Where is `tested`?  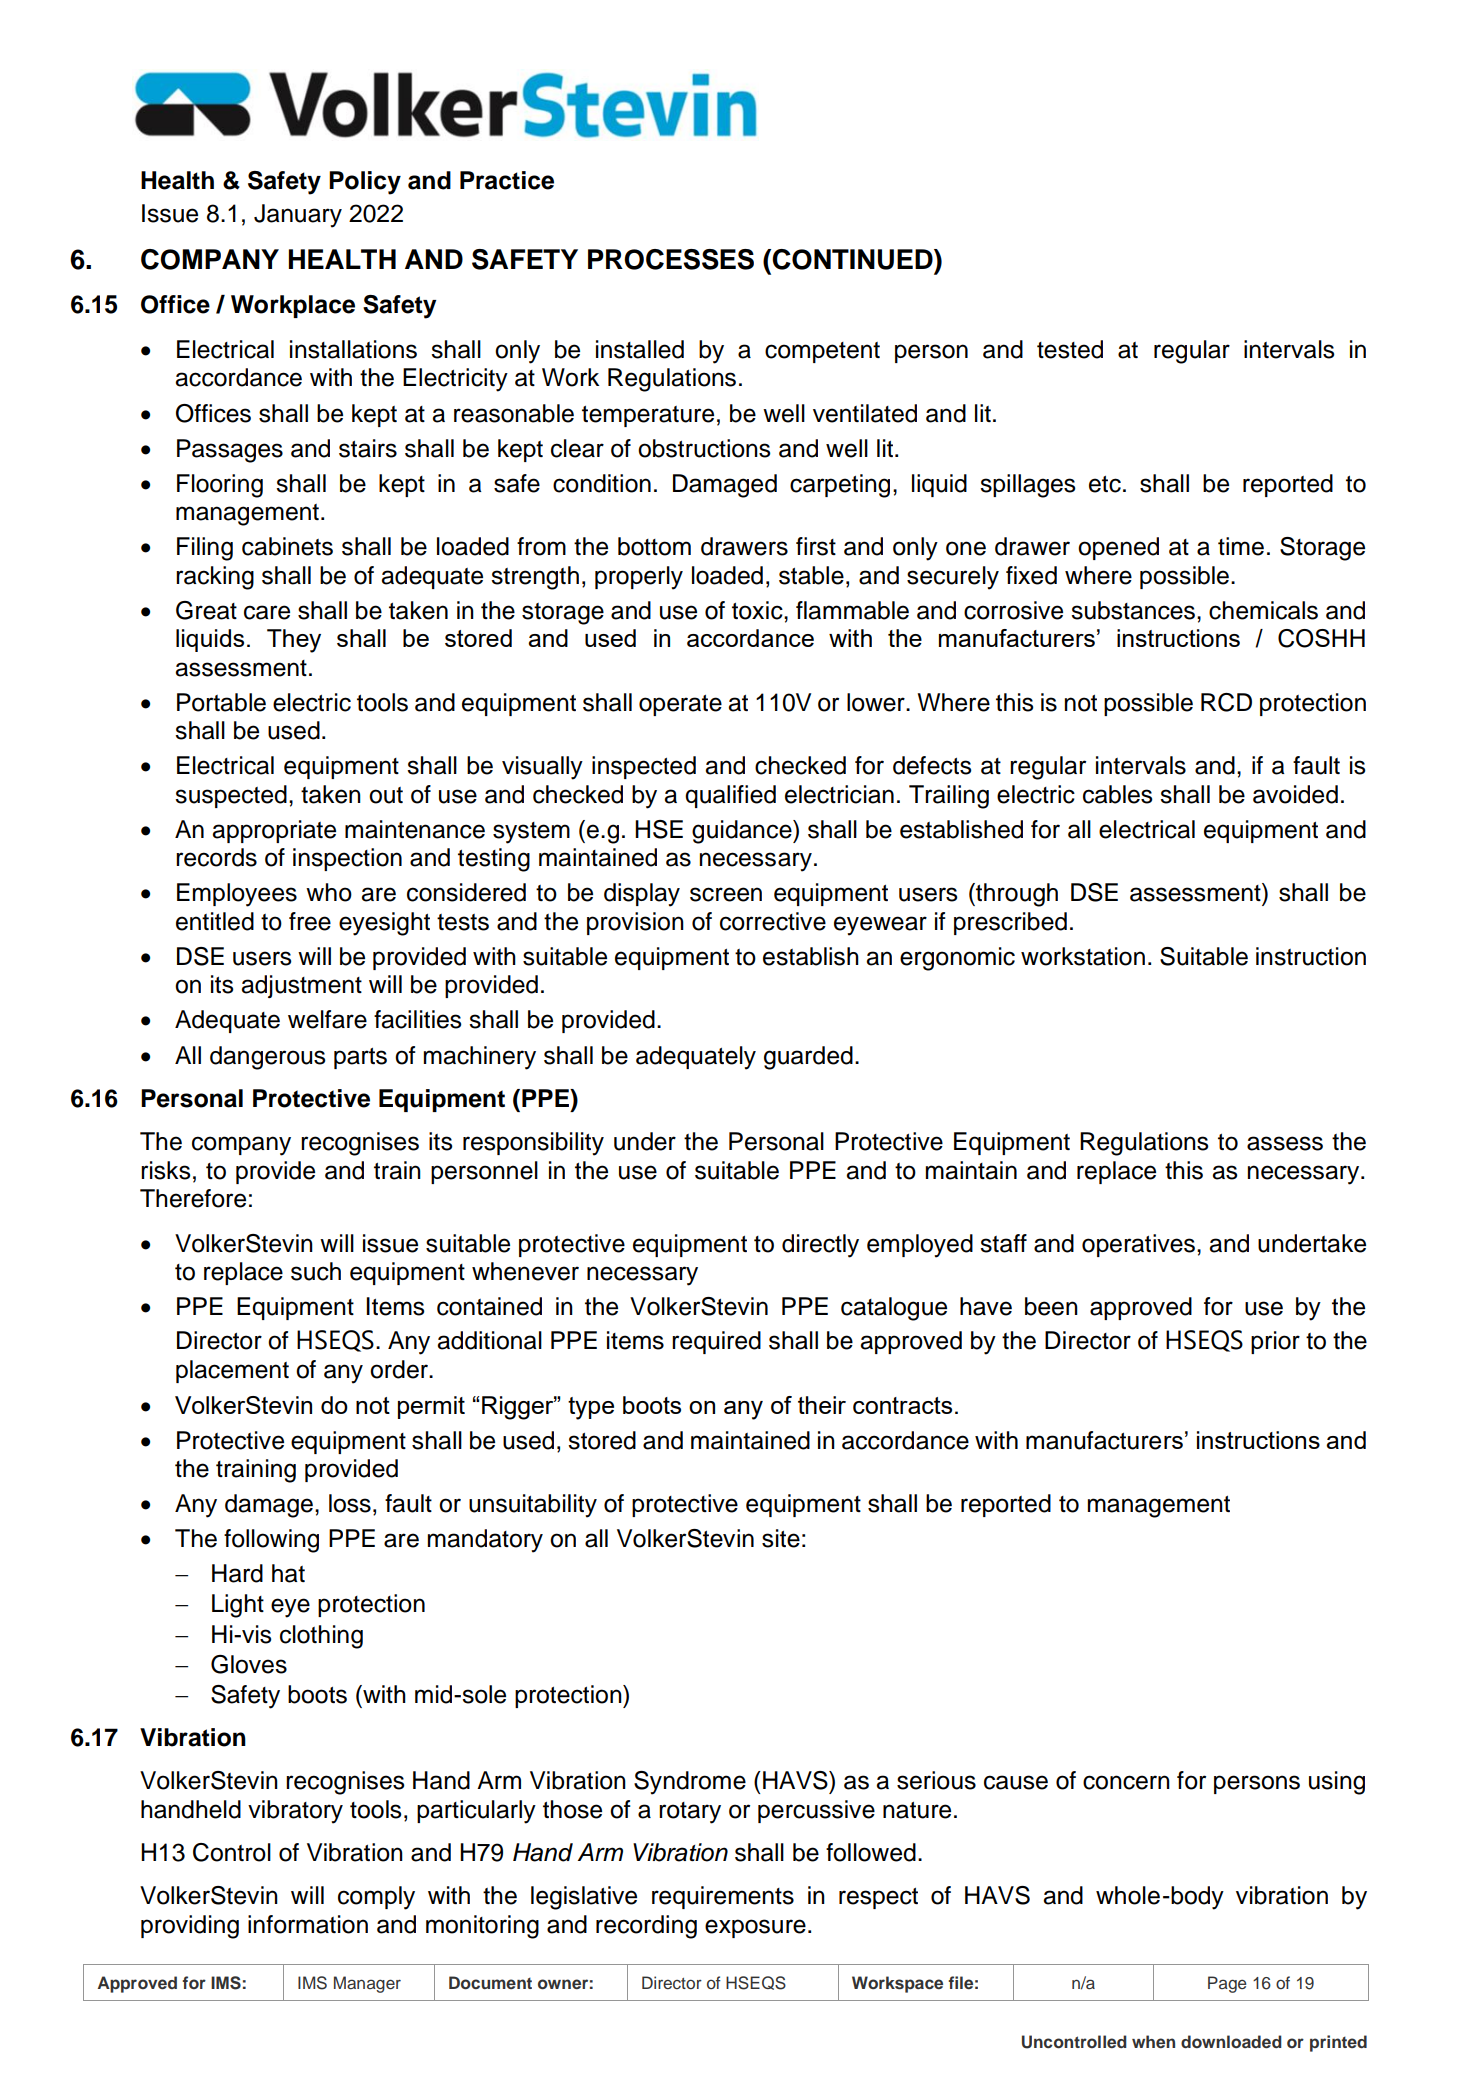 tested is located at coordinates (1070, 349).
